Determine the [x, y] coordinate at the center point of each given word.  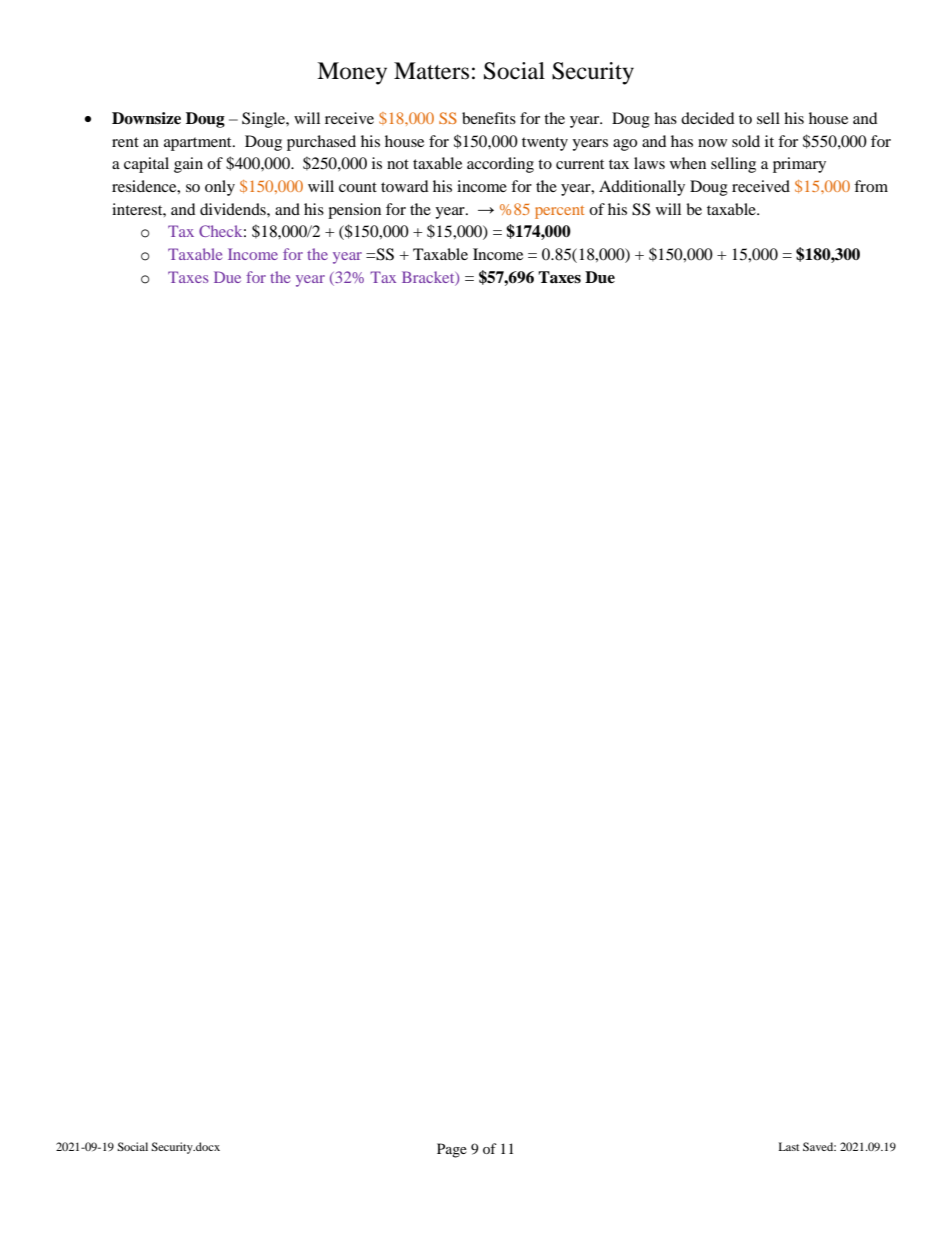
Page [452, 1150]
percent [559, 212]
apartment [199, 144]
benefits [489, 118]
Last [789, 1146]
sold [746, 141]
